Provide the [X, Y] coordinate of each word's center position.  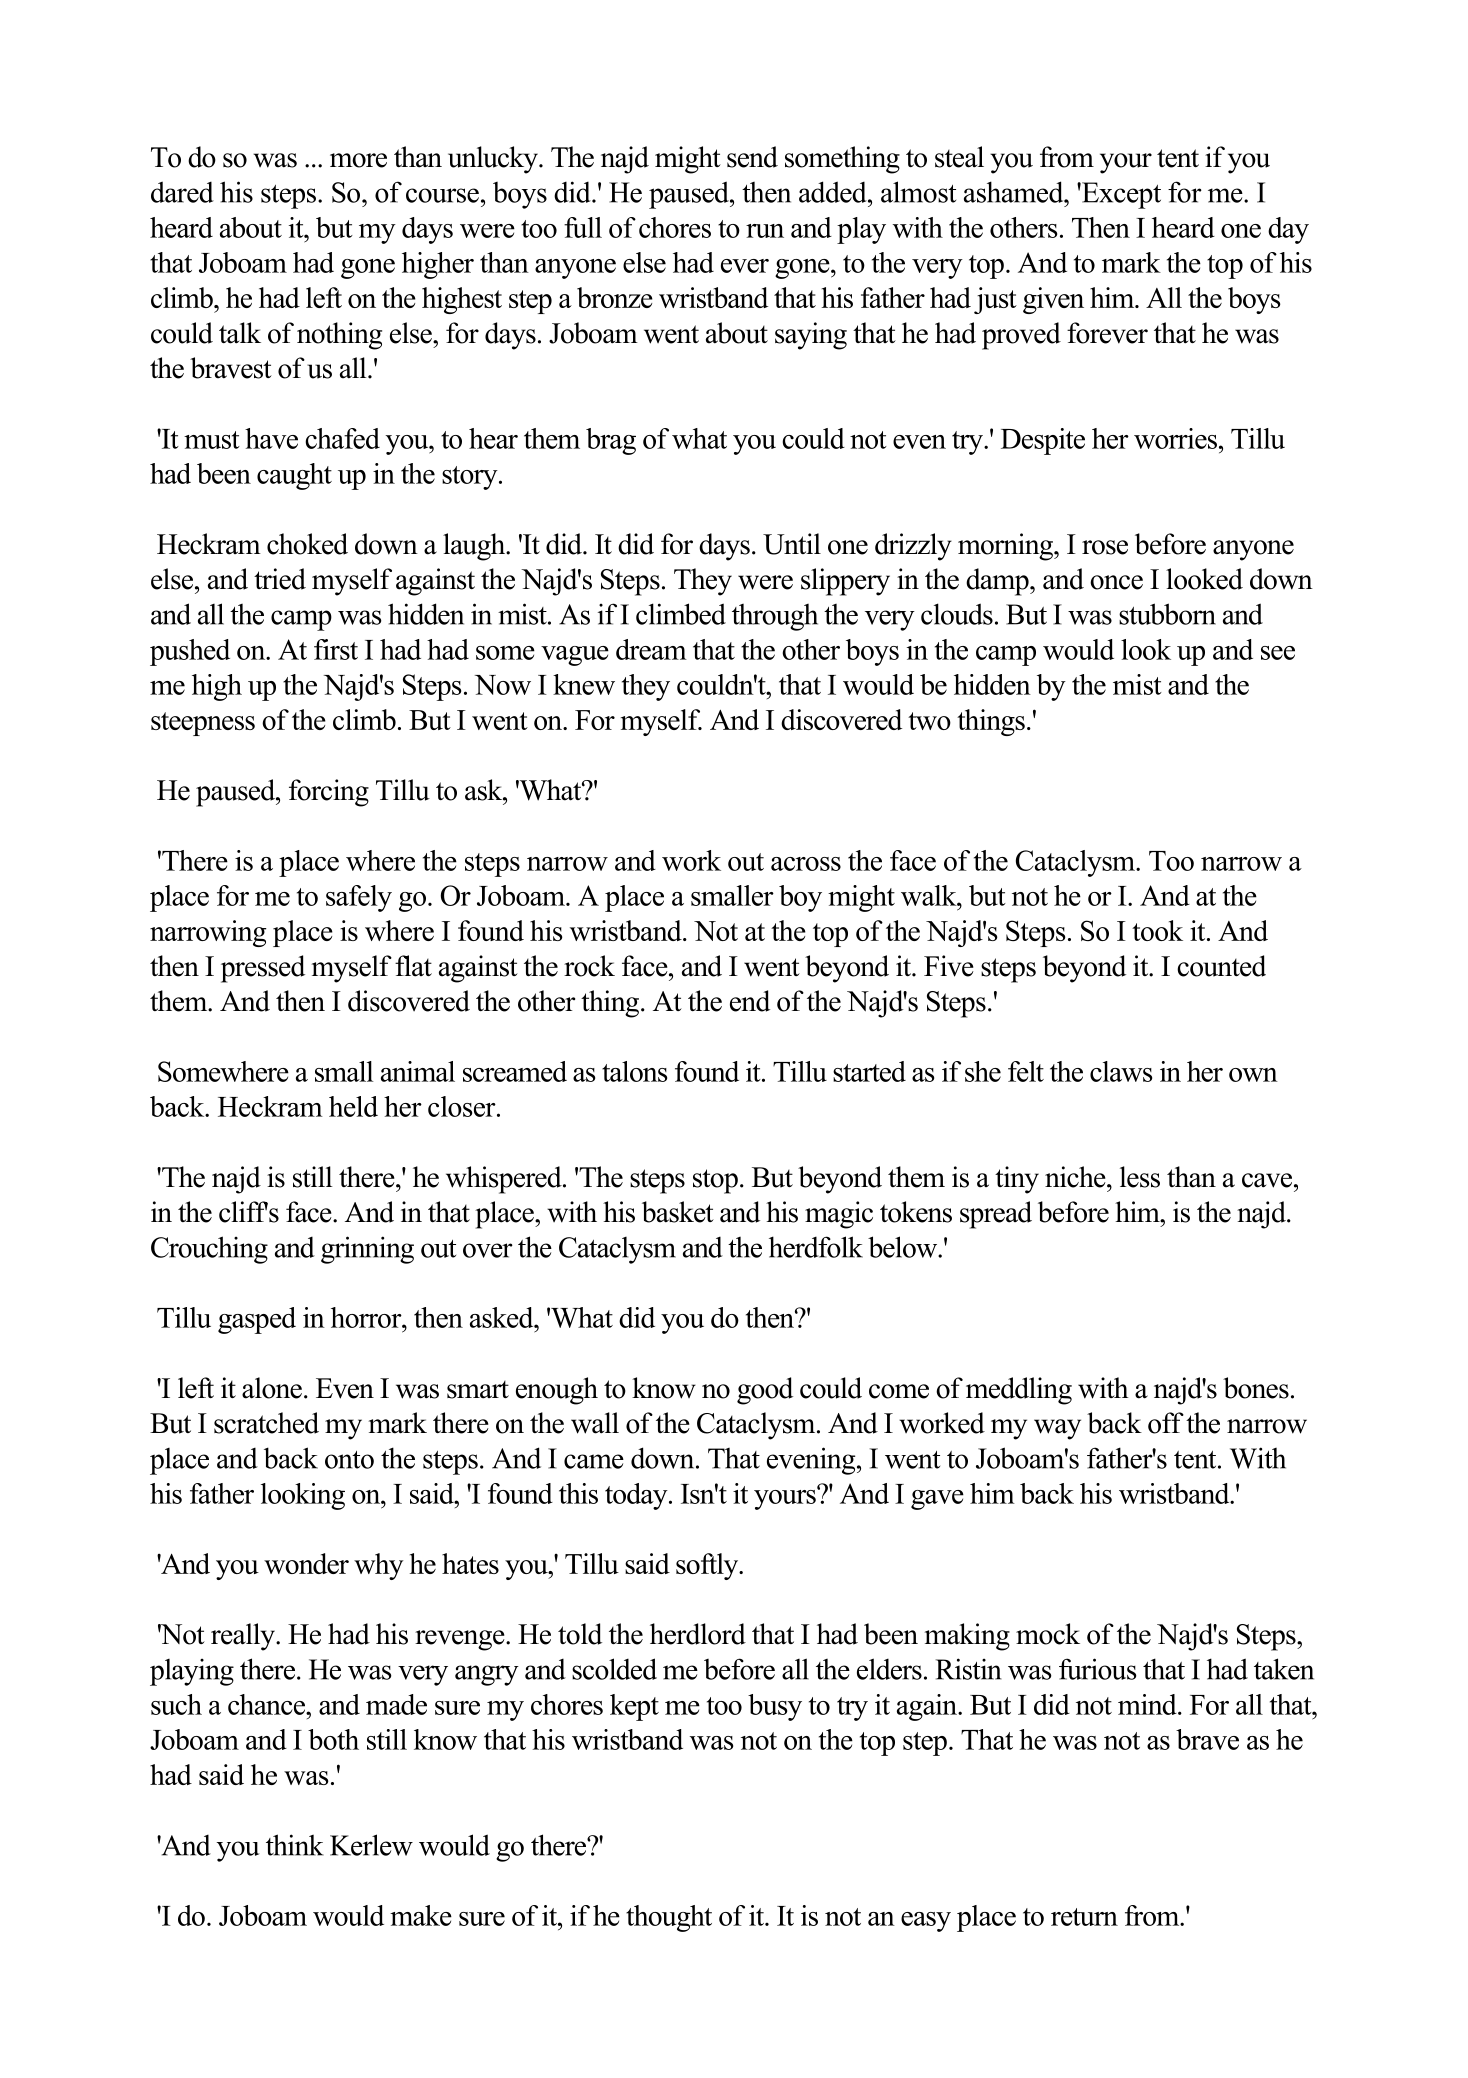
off [1166, 1423]
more [358, 160]
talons [634, 1071]
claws [1121, 1071]
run [765, 231]
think [295, 1845]
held [353, 1106]
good [765, 1391]
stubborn [1167, 614]
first [336, 649]
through [775, 617]
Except [1120, 195]
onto [349, 1460]
